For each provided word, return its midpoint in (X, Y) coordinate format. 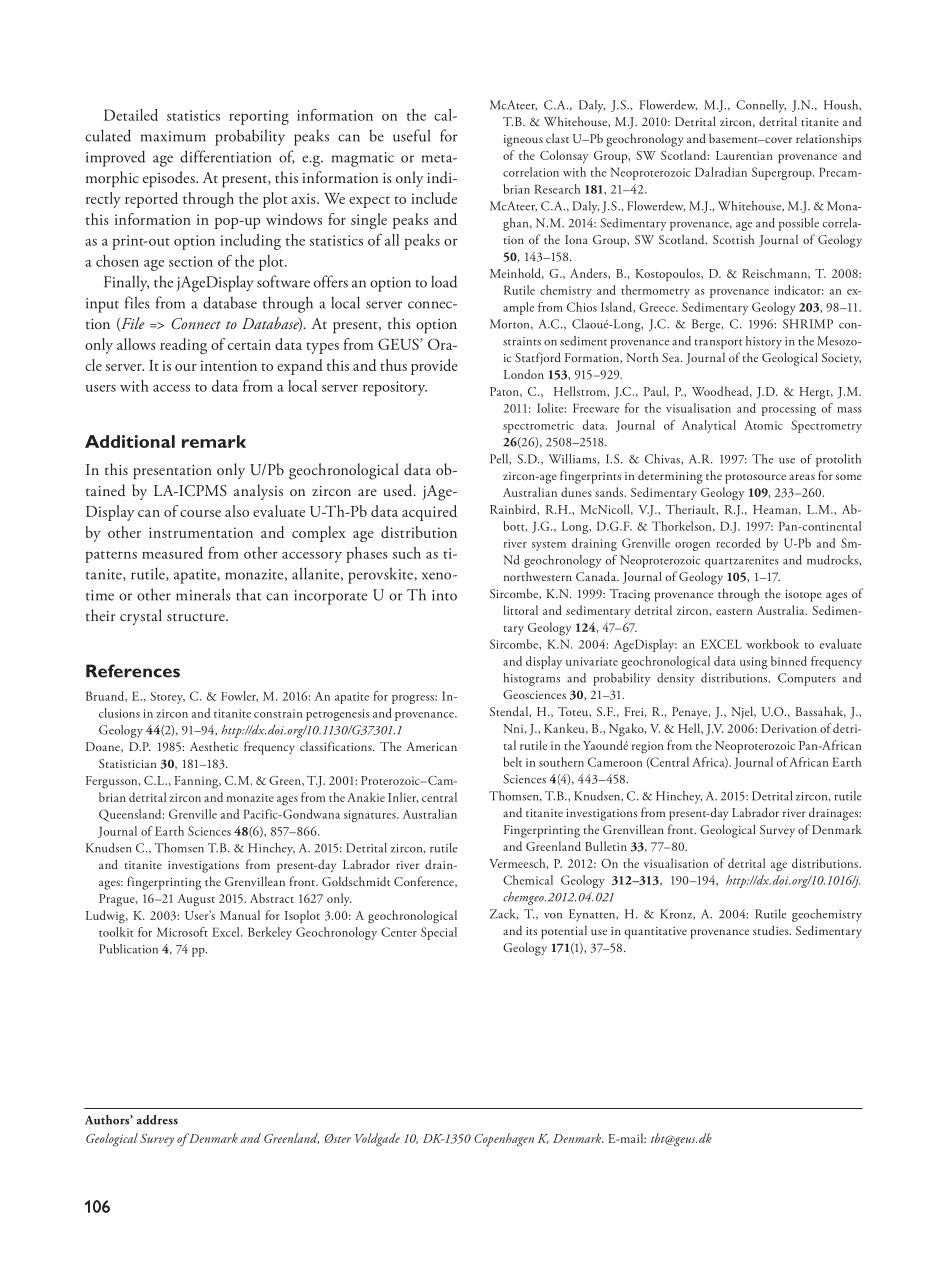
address (157, 1120)
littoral (520, 610)
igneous (523, 141)
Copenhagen (504, 1140)
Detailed (131, 115)
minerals (203, 594)
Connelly (761, 106)
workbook (773, 644)
